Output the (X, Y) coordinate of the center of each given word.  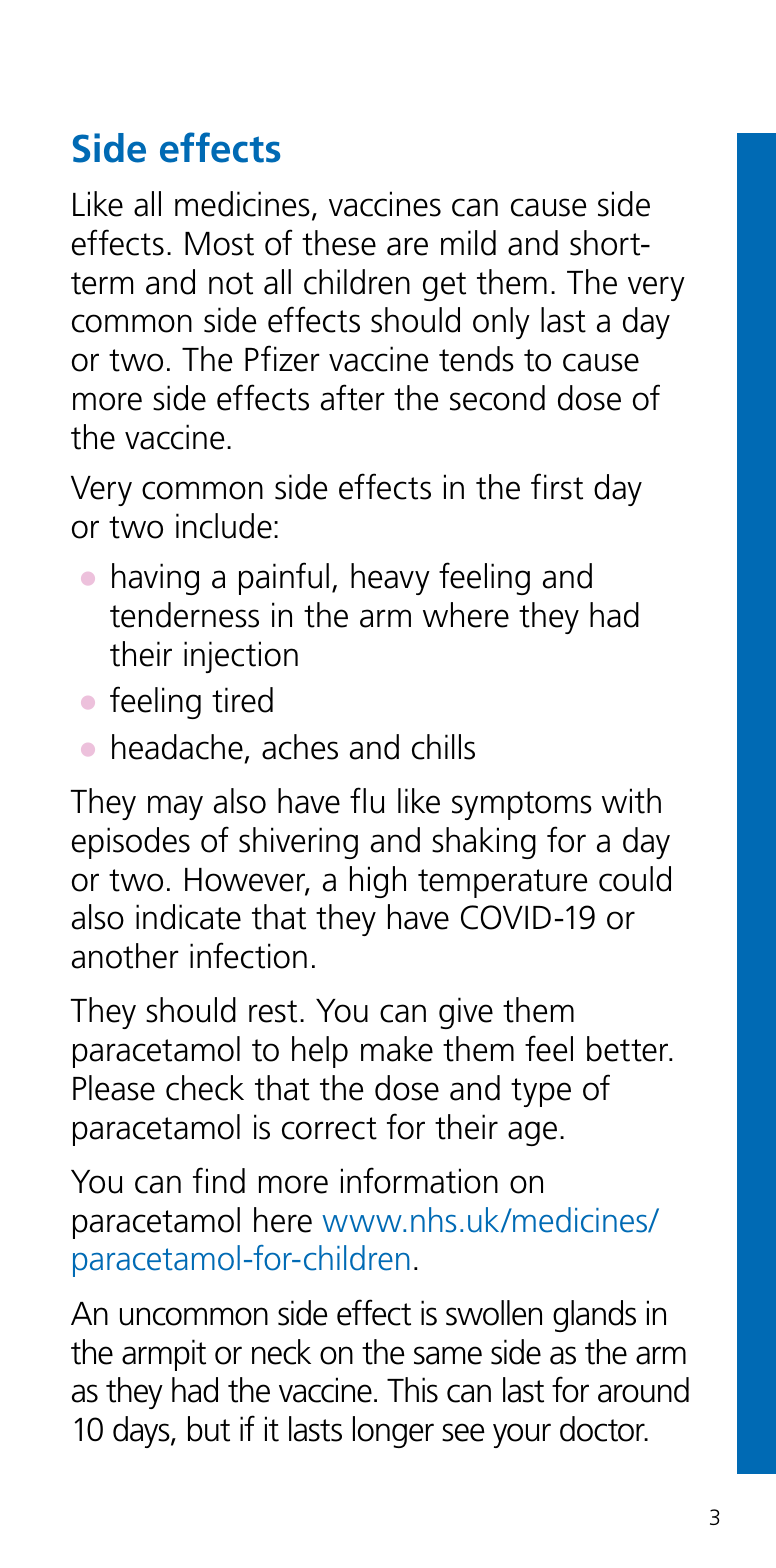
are (407, 246)
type (541, 1092)
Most (219, 244)
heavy (390, 579)
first (557, 486)
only (501, 323)
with (631, 801)
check (205, 1088)
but (209, 1429)
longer (393, 1432)
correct (329, 1128)
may (175, 807)
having (155, 579)
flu (367, 800)
